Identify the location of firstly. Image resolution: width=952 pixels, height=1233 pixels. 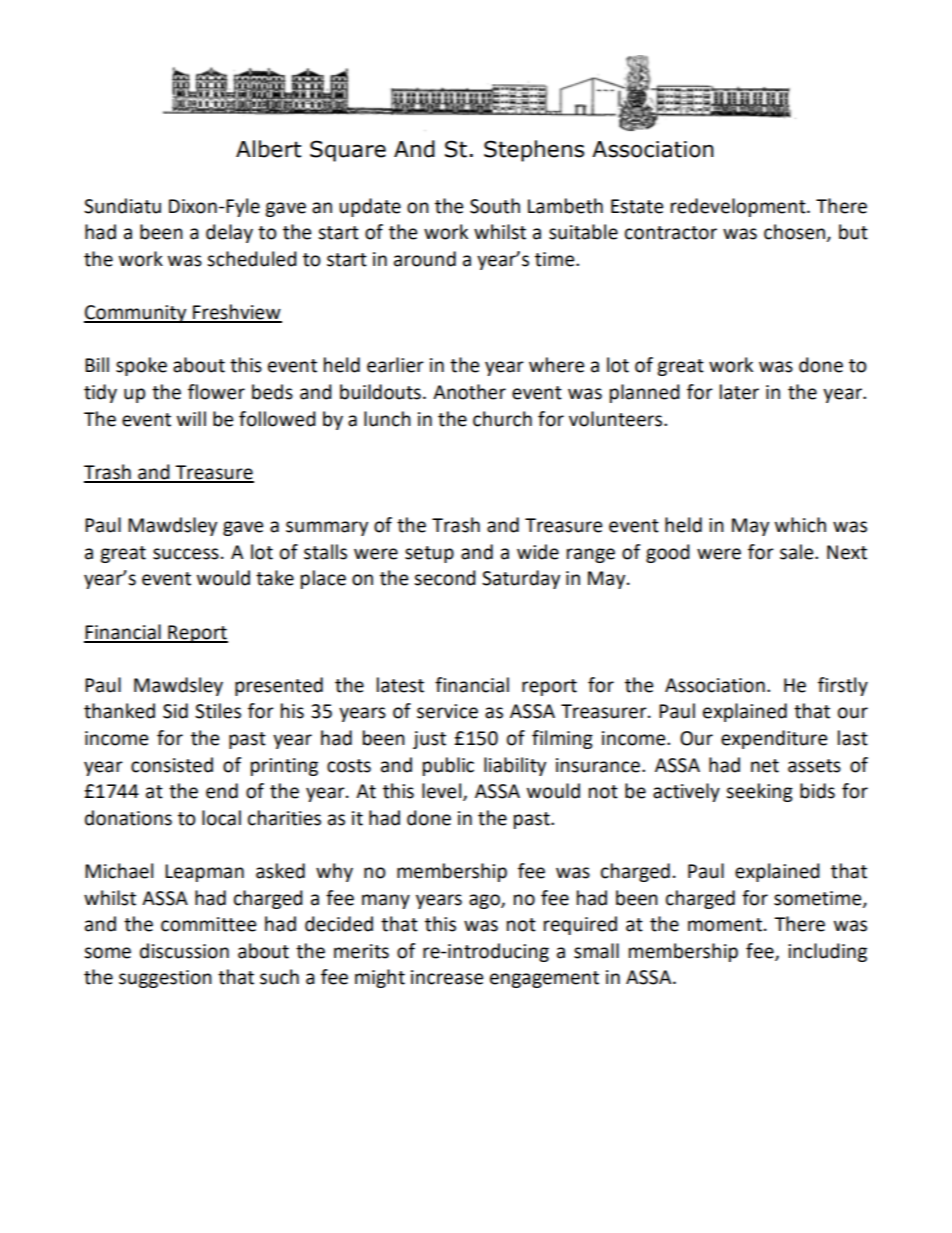
(843, 686).
